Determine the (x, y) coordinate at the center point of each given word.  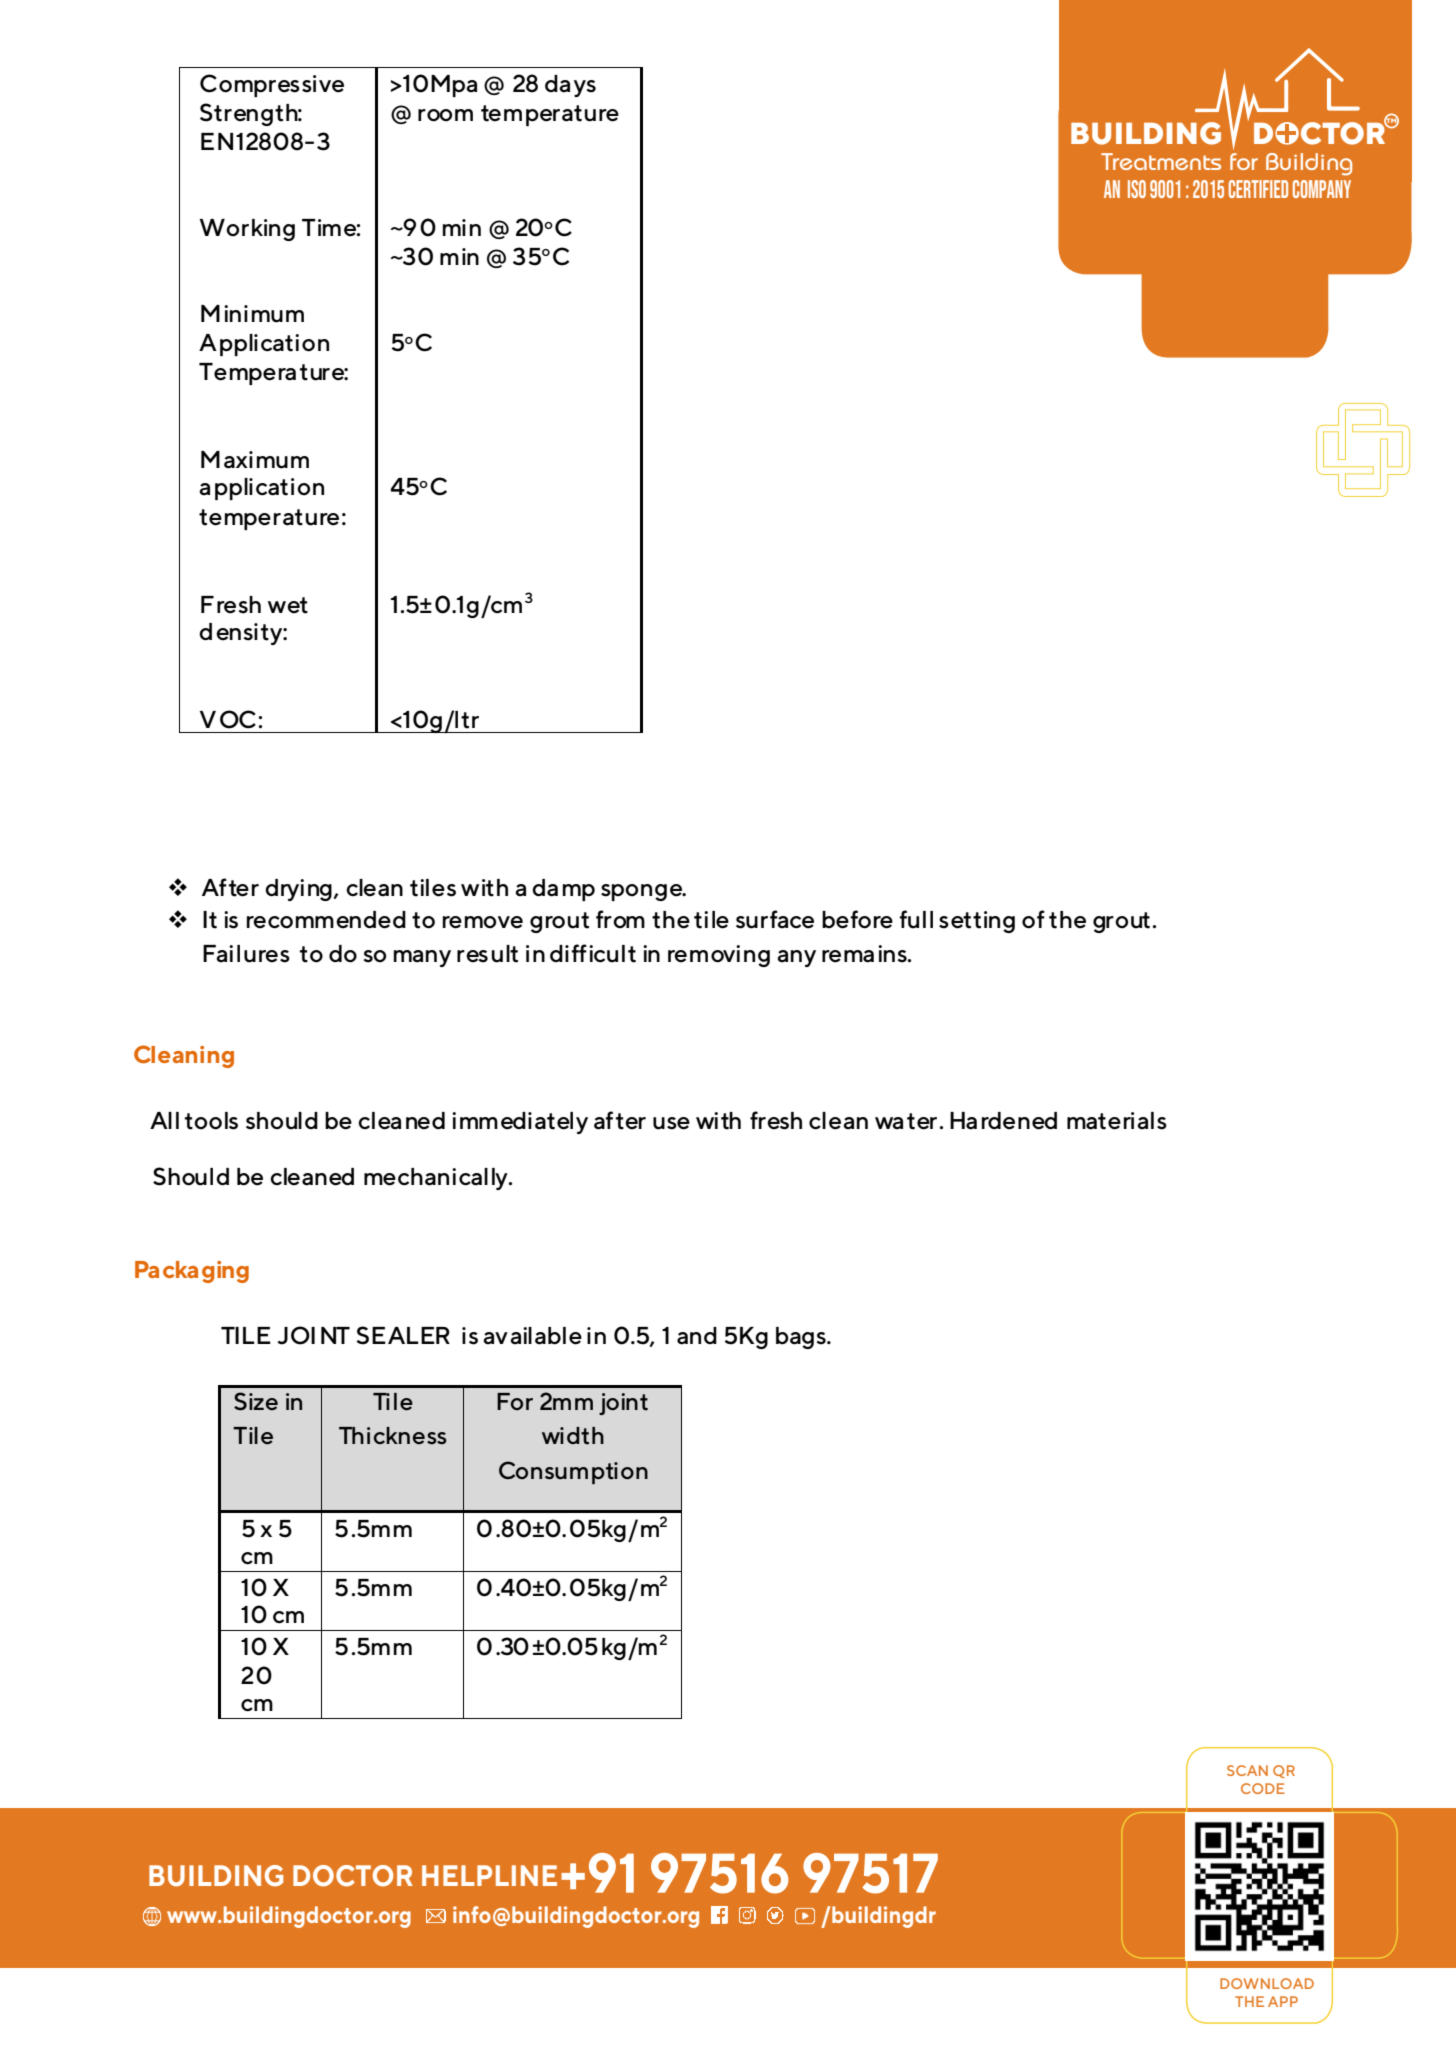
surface (775, 919)
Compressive (272, 85)
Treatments (1161, 161)
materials (1117, 1121)
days (570, 86)
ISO (1137, 189)
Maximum (255, 460)
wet (288, 605)
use (671, 1123)
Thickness (393, 1436)
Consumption (573, 1472)
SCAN (1247, 1770)
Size (256, 1401)
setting (977, 922)
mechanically (437, 1179)
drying (298, 890)
